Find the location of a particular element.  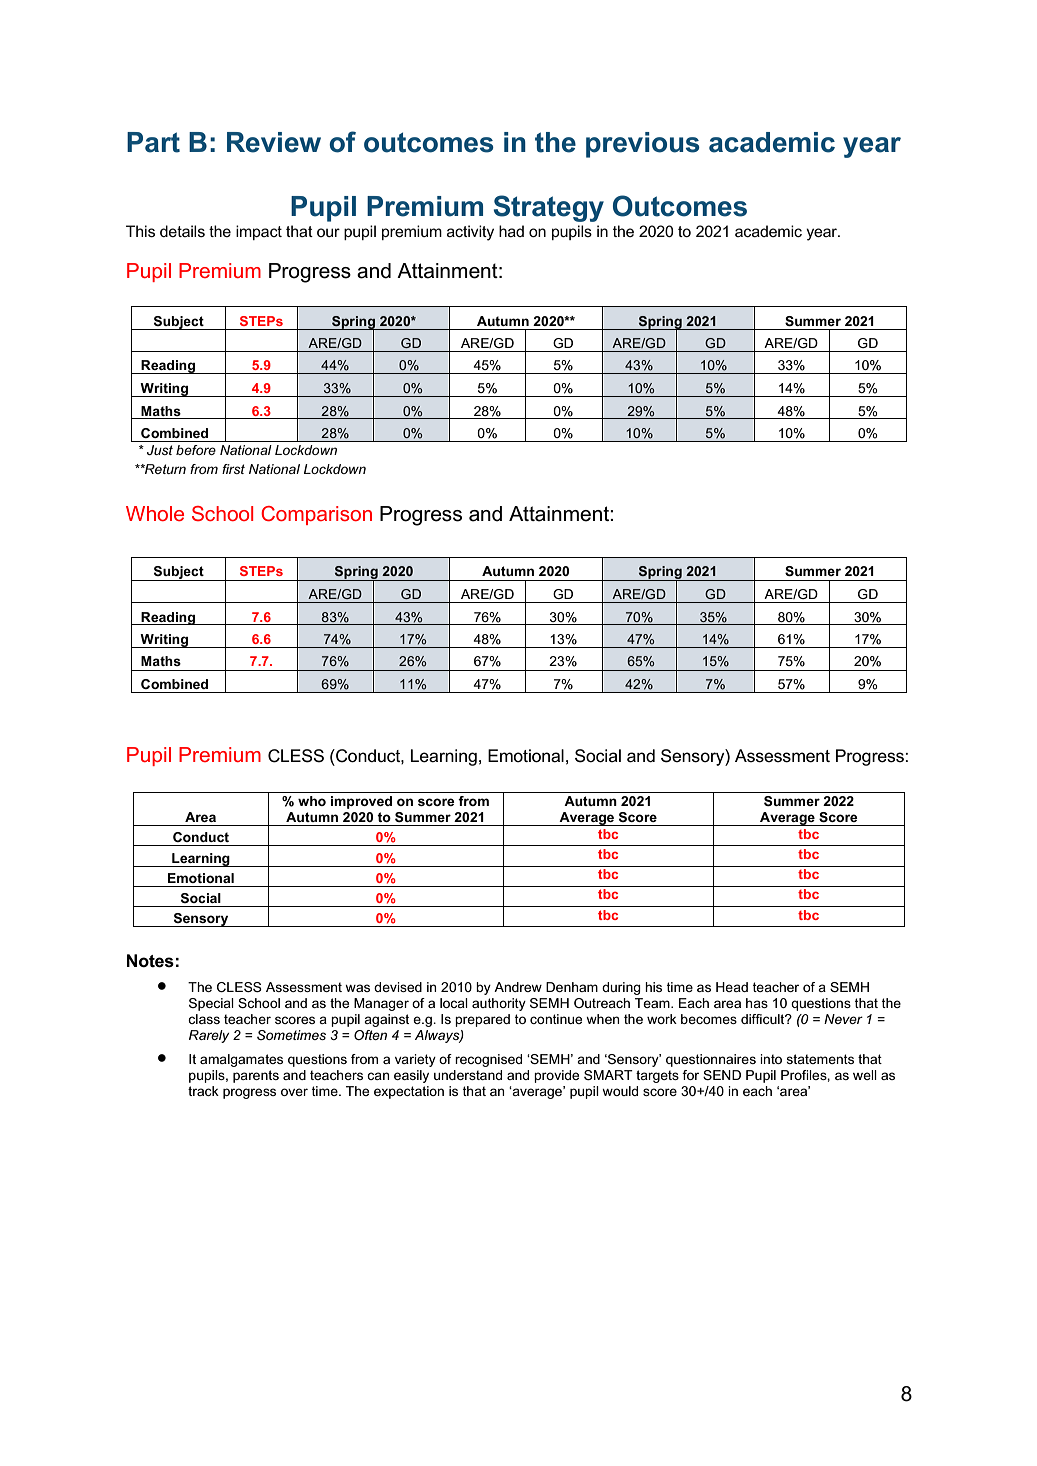

parents is located at coordinates (256, 1076).
